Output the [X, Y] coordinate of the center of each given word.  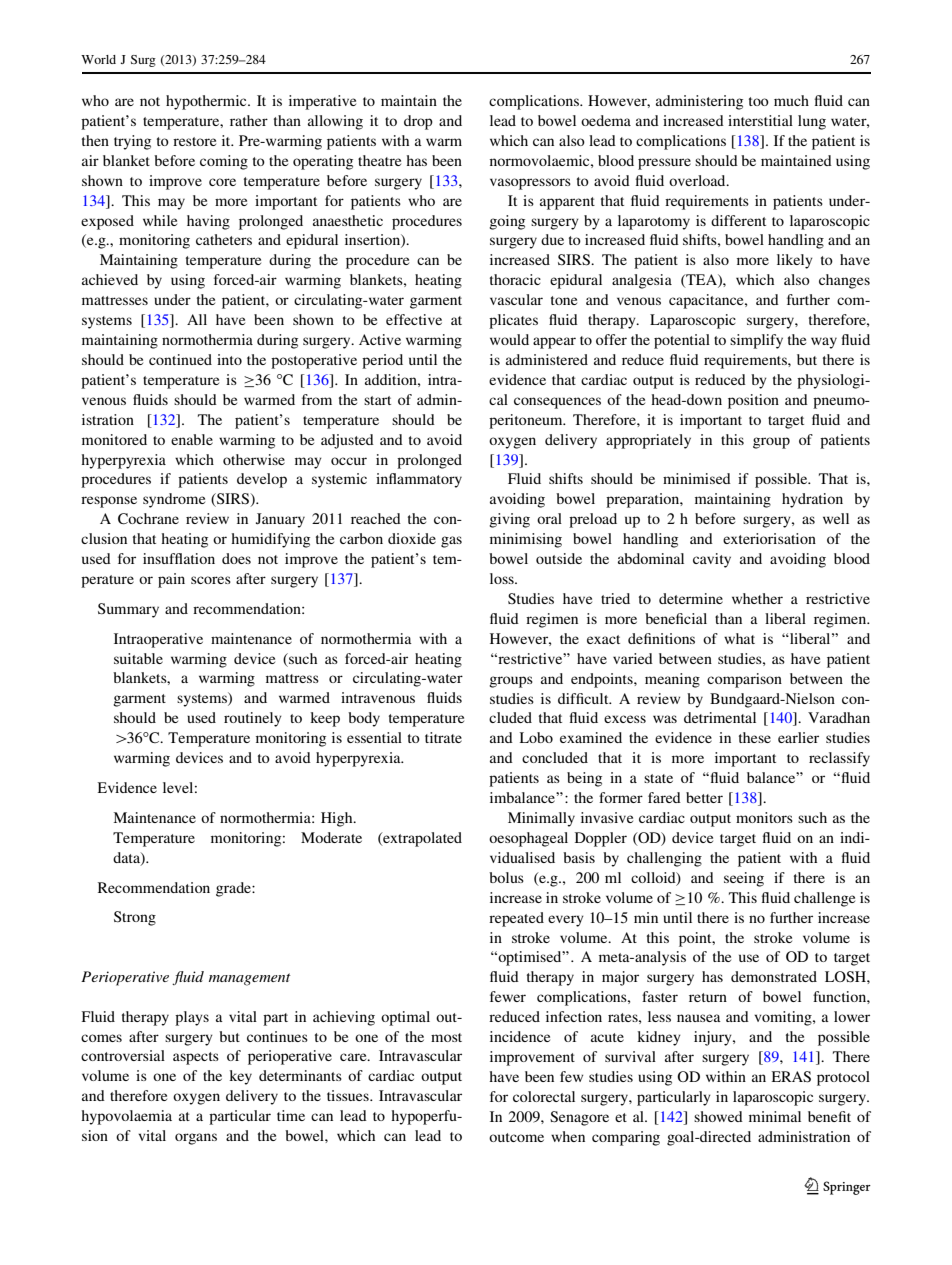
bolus [506, 877]
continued [180, 359]
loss [503, 578]
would [509, 339]
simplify [756, 341]
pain [171, 580]
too [759, 101]
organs [196, 1139]
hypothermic [207, 102]
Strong [135, 918]
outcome [516, 1137]
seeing [744, 879]
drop [418, 122]
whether [757, 598]
